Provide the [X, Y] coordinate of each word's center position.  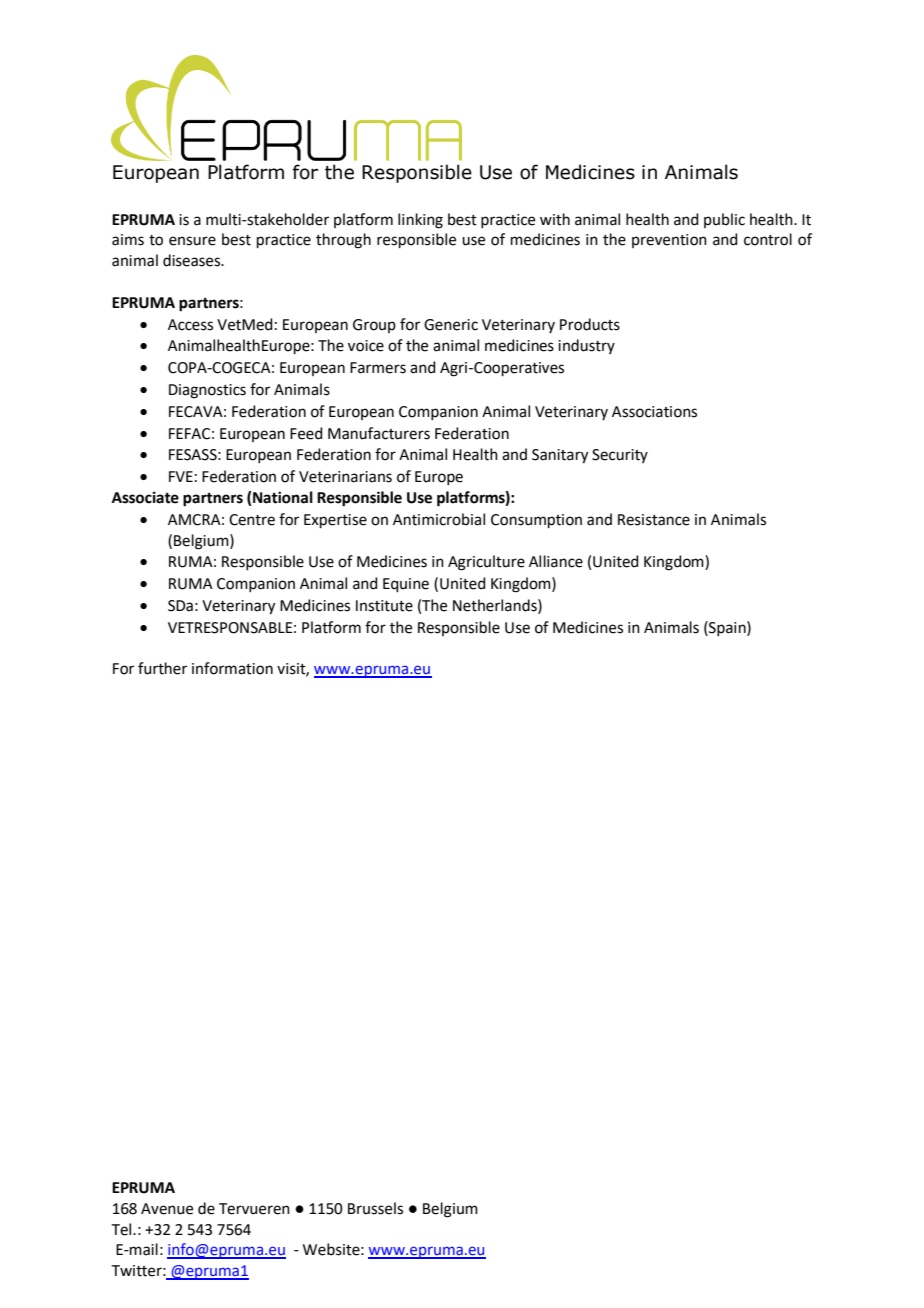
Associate [145, 497]
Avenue [167, 1209]
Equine [406, 585]
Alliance [556, 561]
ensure [192, 241]
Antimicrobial [439, 519]
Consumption [536, 521]
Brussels [375, 1208]
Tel [123, 1229]
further [162, 668]
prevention [669, 241]
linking [420, 221]
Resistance [654, 520]
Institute [384, 606]
